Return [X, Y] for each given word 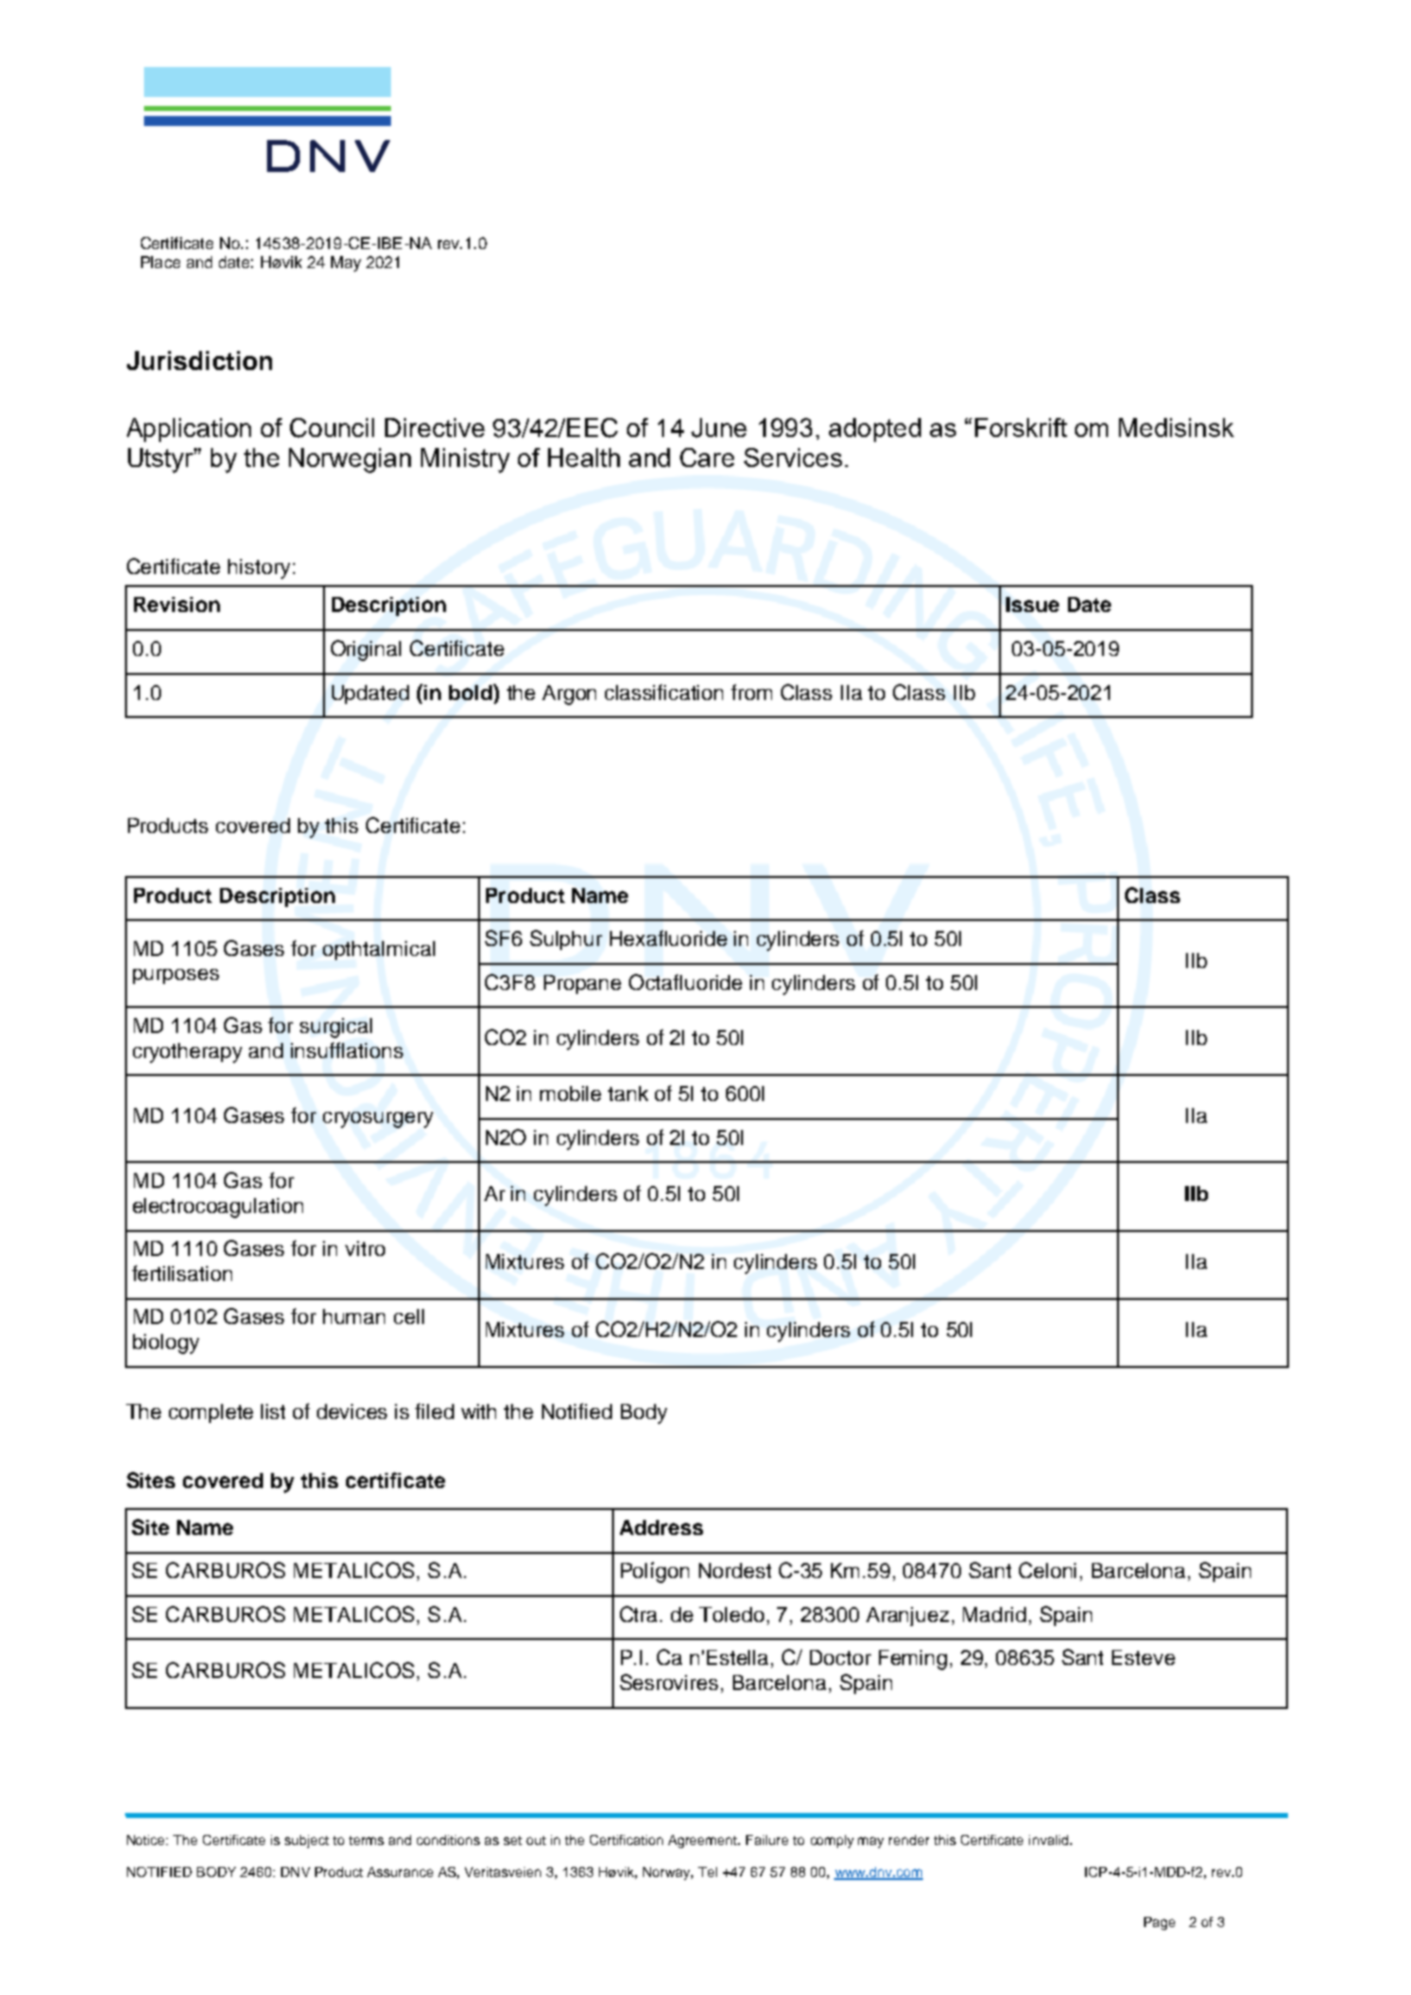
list [273, 1411]
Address [661, 1527]
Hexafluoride [668, 938]
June [719, 428]
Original [366, 650]
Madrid [994, 1614]
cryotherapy [187, 1053]
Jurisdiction [199, 360]
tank [628, 1093]
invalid [1048, 1840]
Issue [1032, 604]
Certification [626, 1840]
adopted [875, 430]
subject [307, 1841]
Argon [569, 695]
